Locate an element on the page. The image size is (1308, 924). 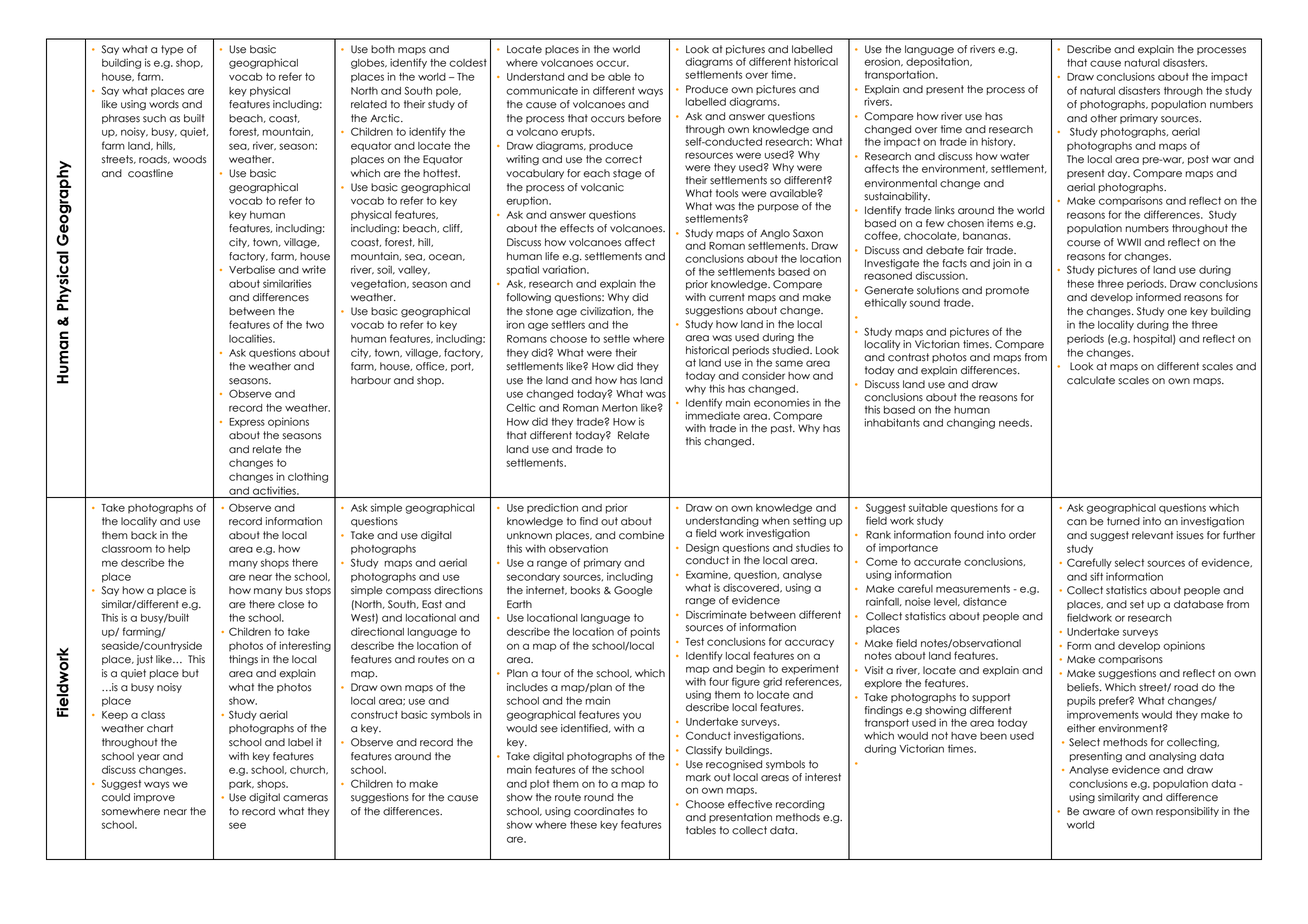
other is located at coordinates (1103, 118).
